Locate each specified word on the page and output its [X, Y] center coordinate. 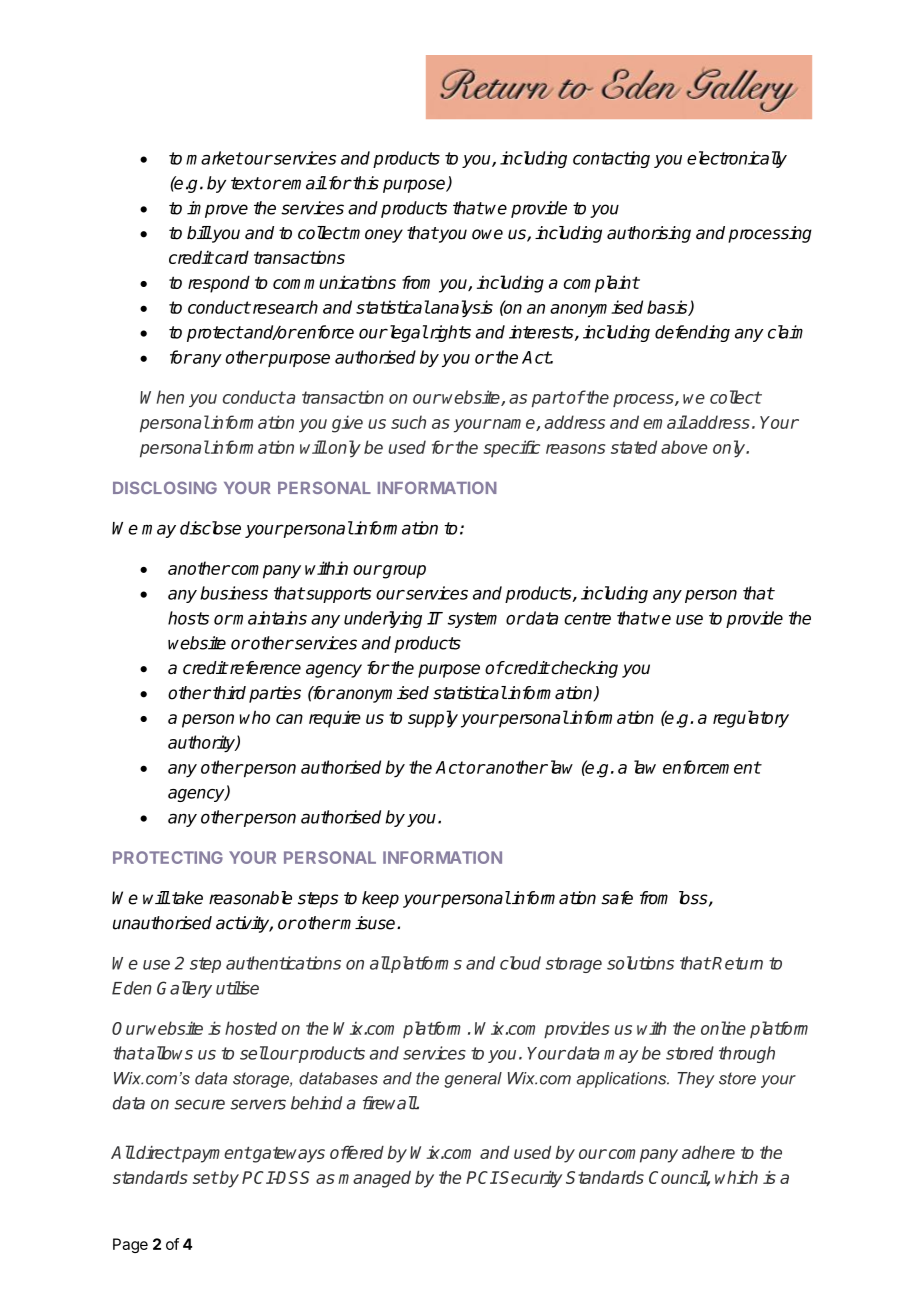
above [684, 447]
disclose [210, 528]
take [187, 898]
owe [487, 234]
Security [530, 1179]
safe [617, 898]
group [403, 572]
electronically [737, 159]
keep [380, 899]
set [205, 1178]
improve [217, 209]
